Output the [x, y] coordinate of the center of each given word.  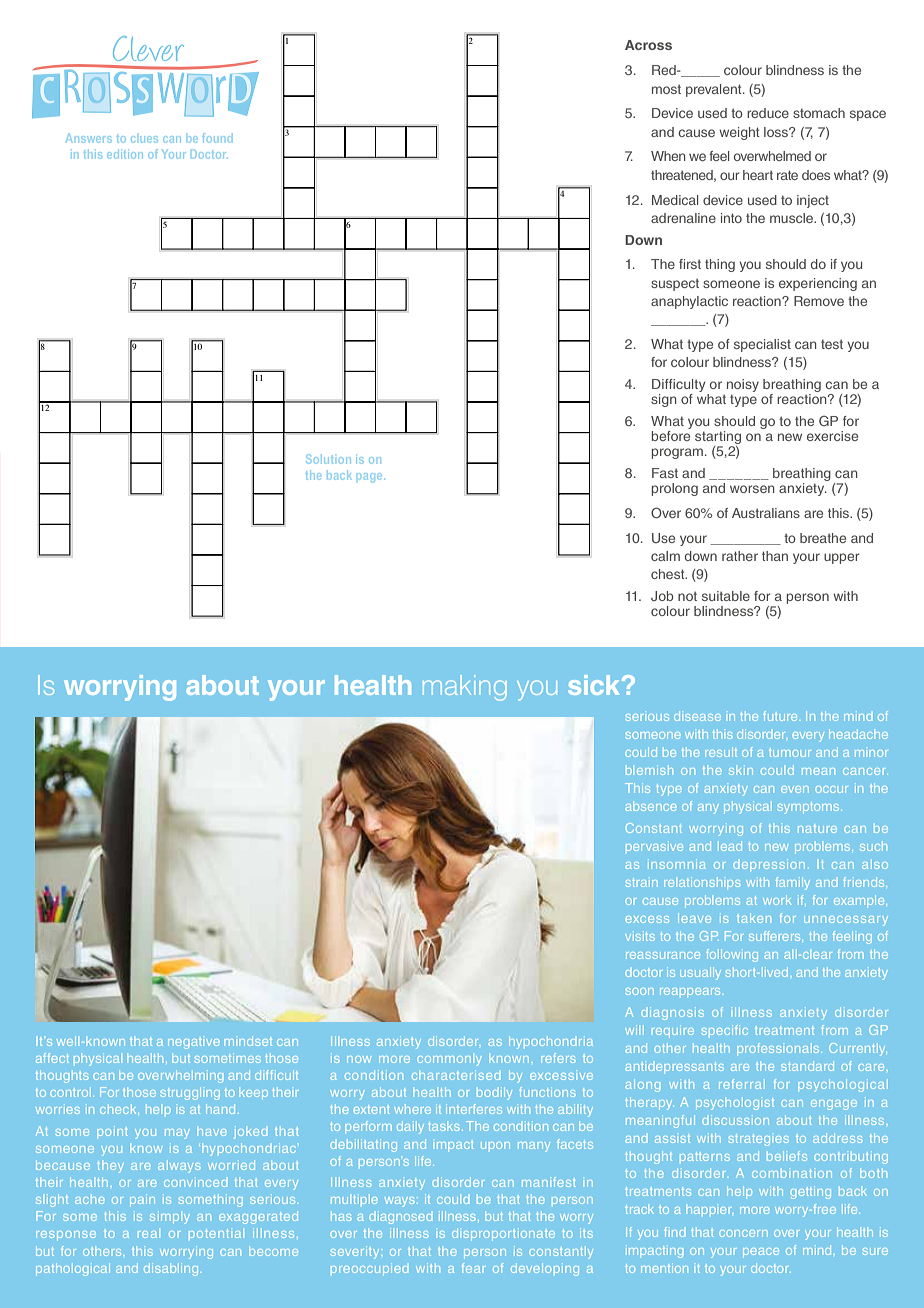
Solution [328, 459]
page [369, 478]
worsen [752, 489]
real [147, 1234]
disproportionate [503, 1234]
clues [144, 139]
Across [648, 45]
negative [193, 1043]
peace [761, 1253]
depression [769, 865]
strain [642, 882]
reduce [768, 113]
